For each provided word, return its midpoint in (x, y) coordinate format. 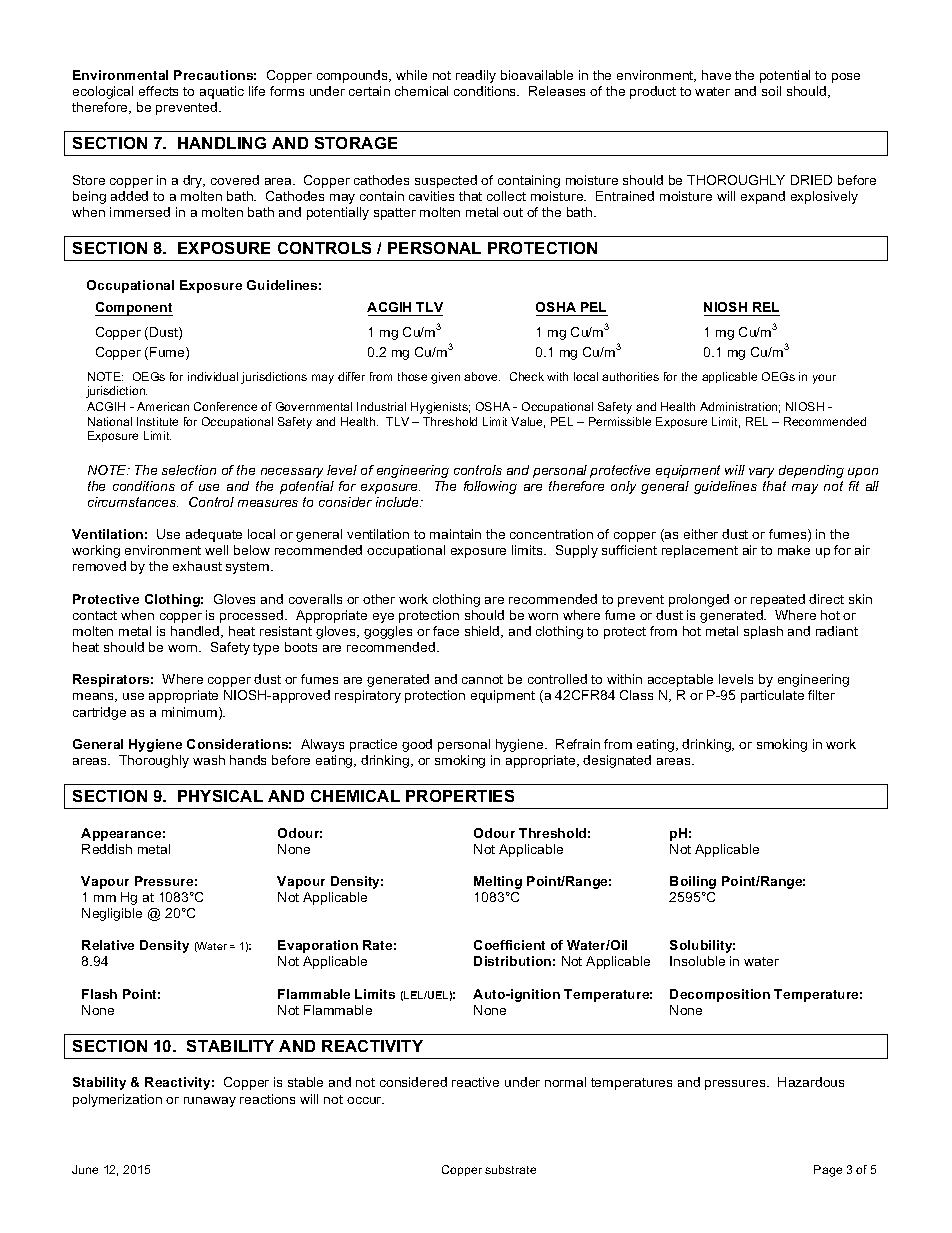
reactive (475, 1082)
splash (763, 632)
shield (483, 632)
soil (771, 91)
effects (158, 91)
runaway (210, 1102)
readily (476, 76)
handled (196, 632)
